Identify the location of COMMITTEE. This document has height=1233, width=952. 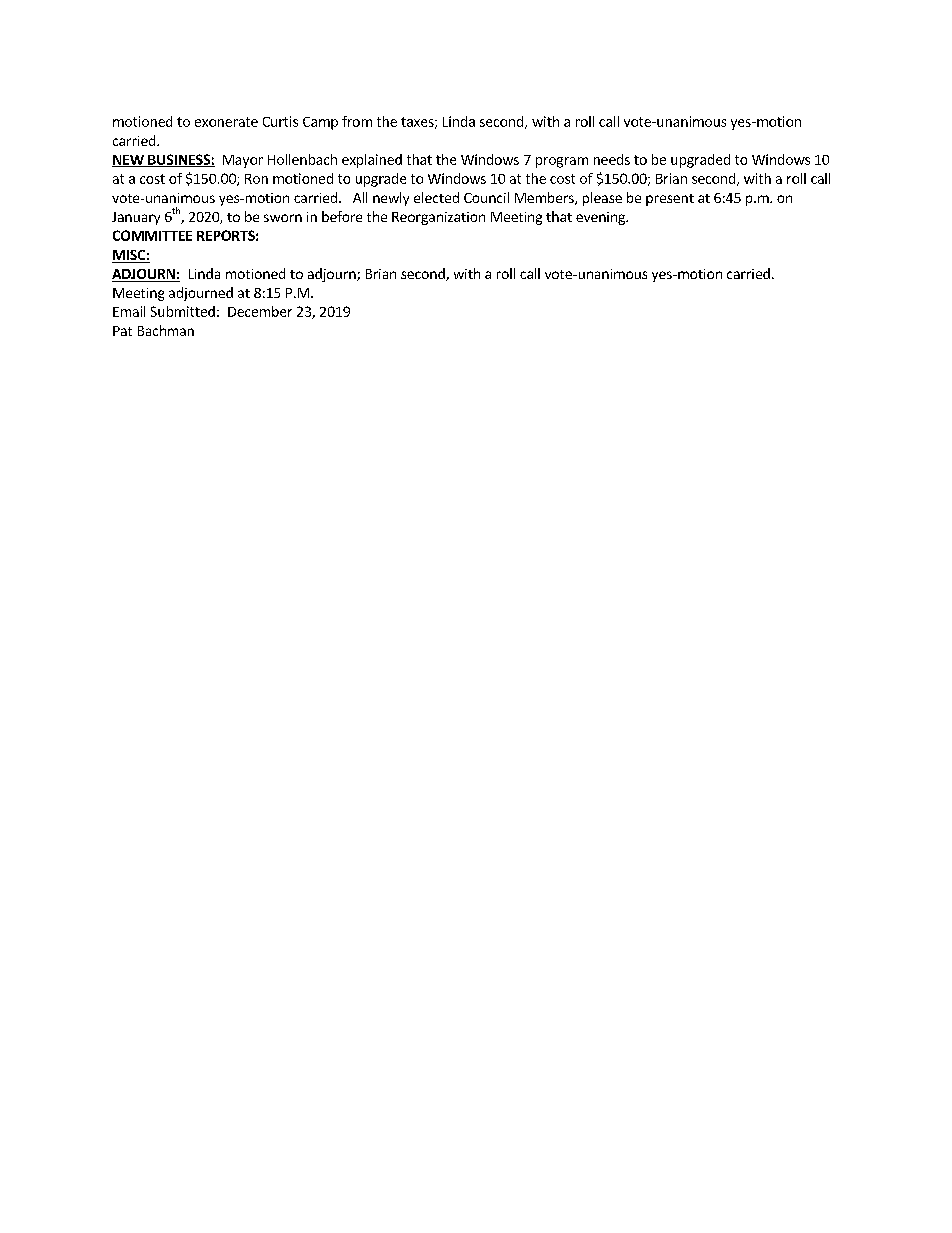
(152, 235).
